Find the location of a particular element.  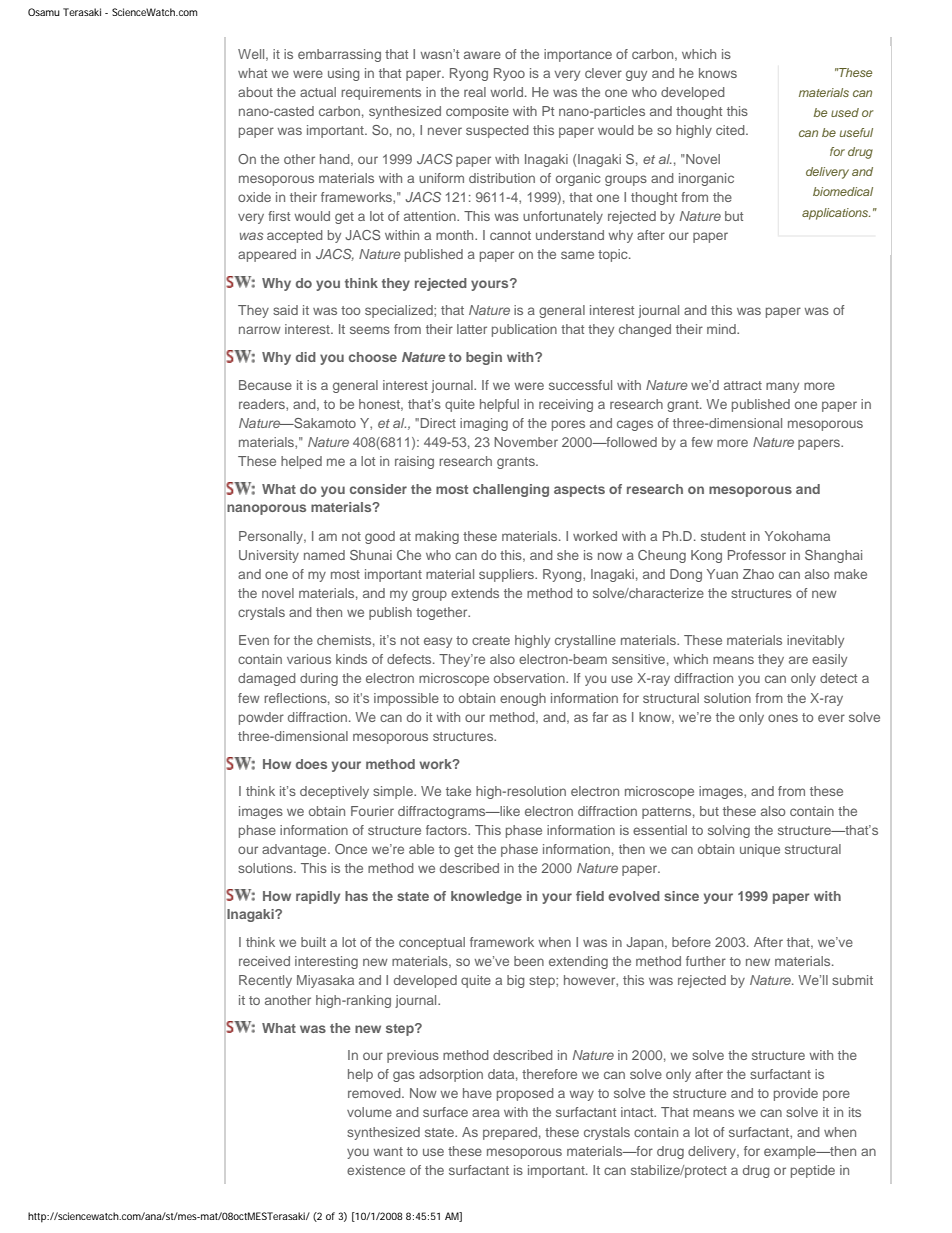

extends is located at coordinates (475, 593).
